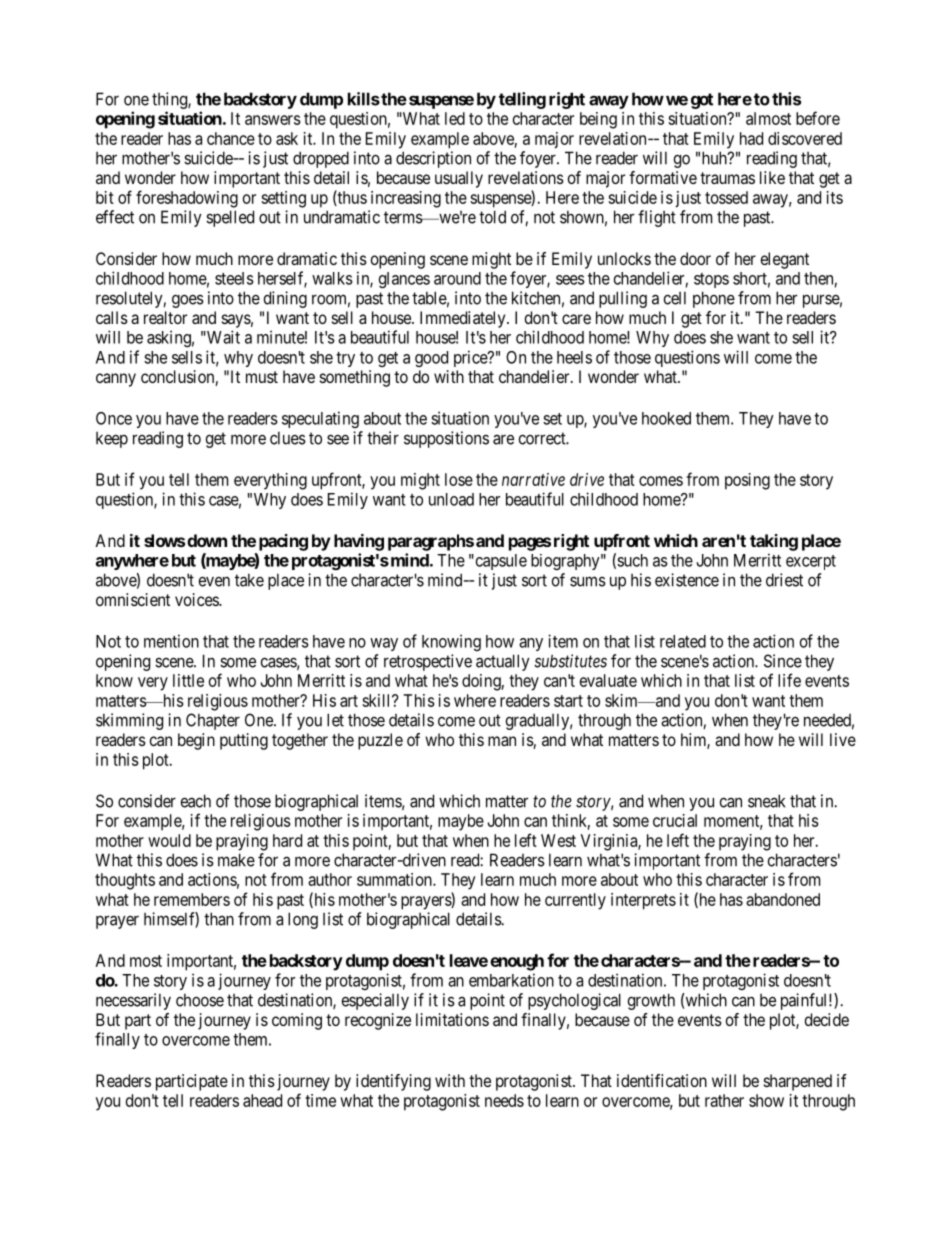  What do you see at coordinates (197, 599) in the page?
I see `voices` at bounding box center [197, 599].
